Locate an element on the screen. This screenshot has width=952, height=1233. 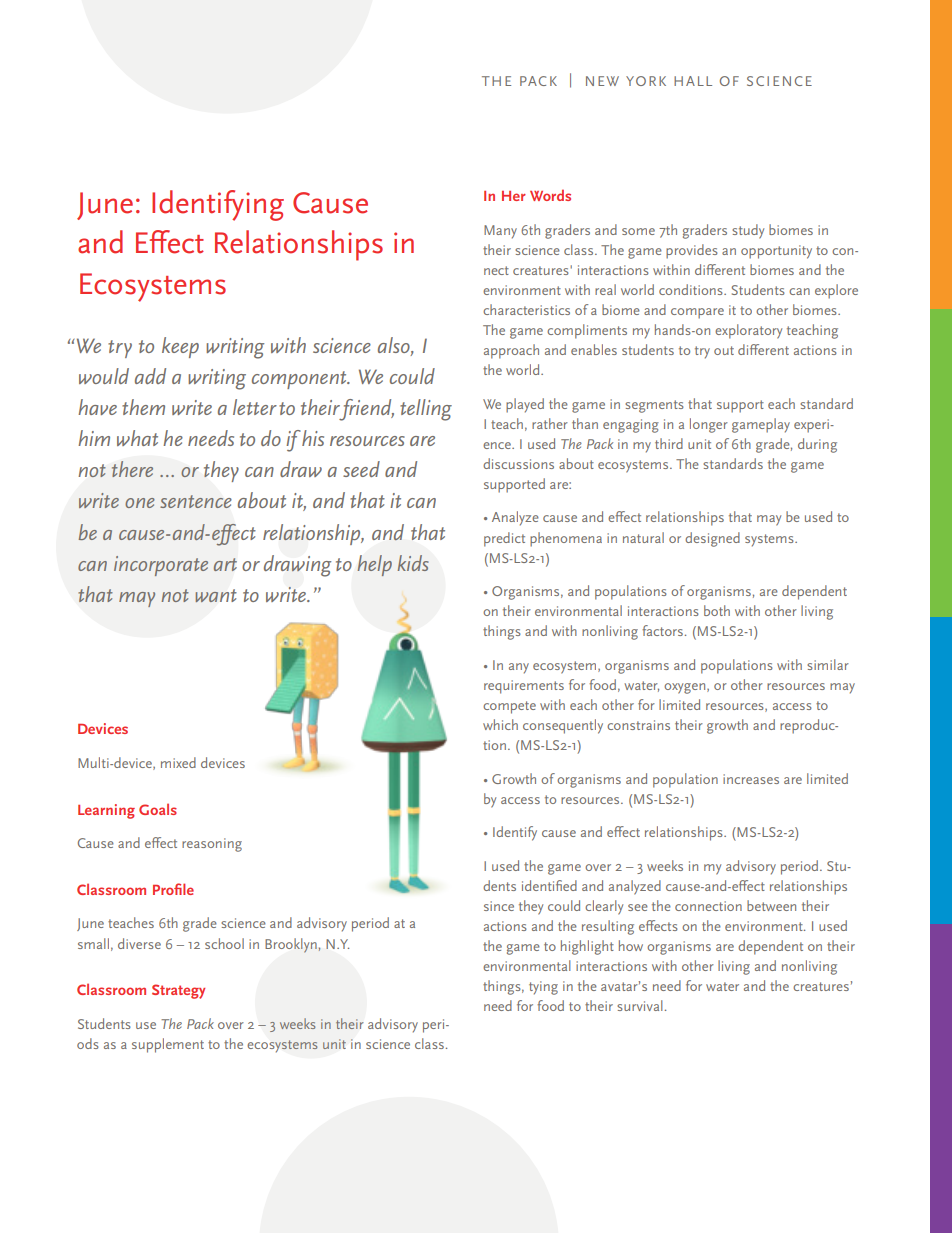
keep is located at coordinates (180, 347).
